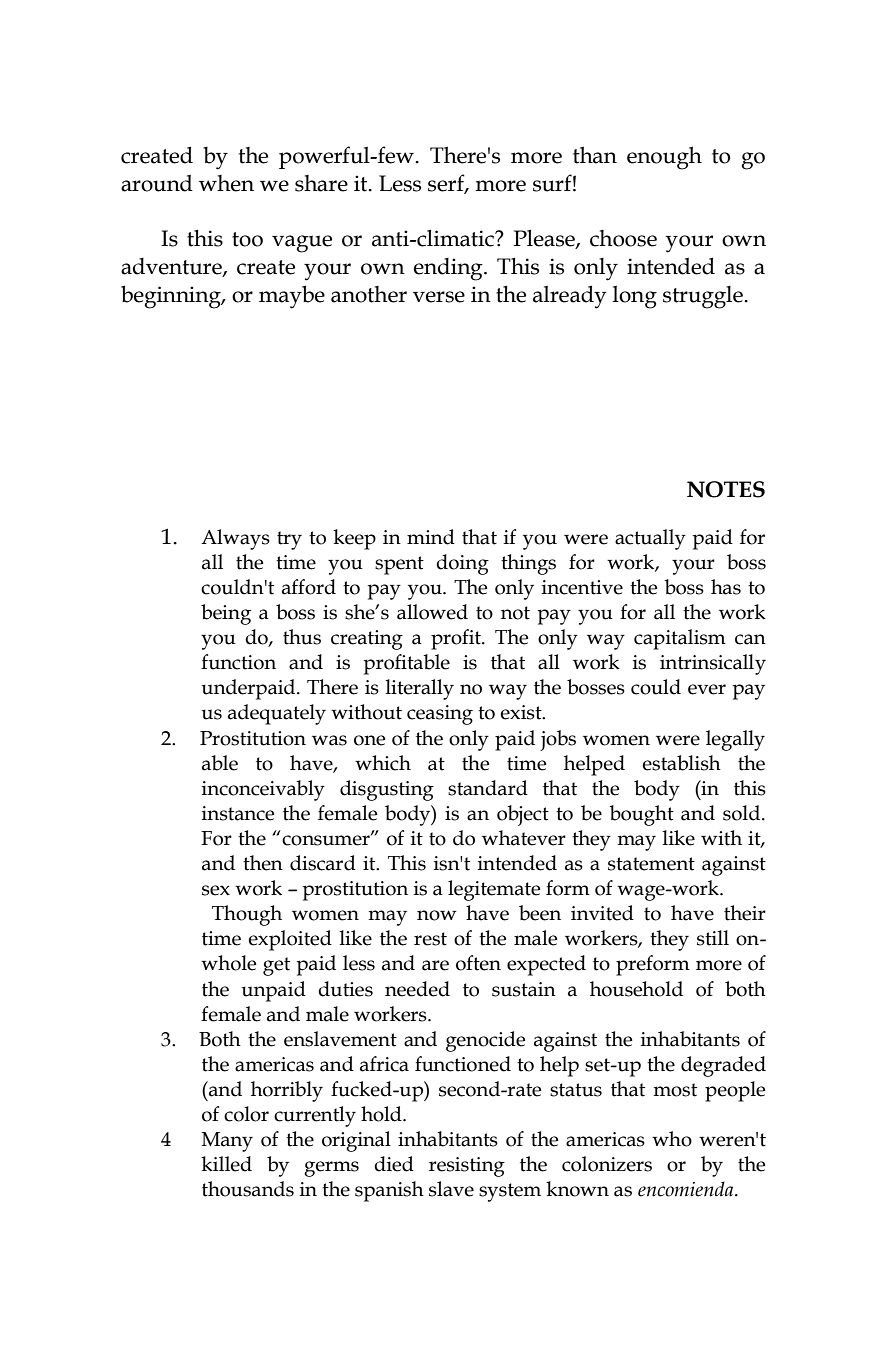  Describe the element at coordinates (226, 183) in the image. I see `when` at that location.
